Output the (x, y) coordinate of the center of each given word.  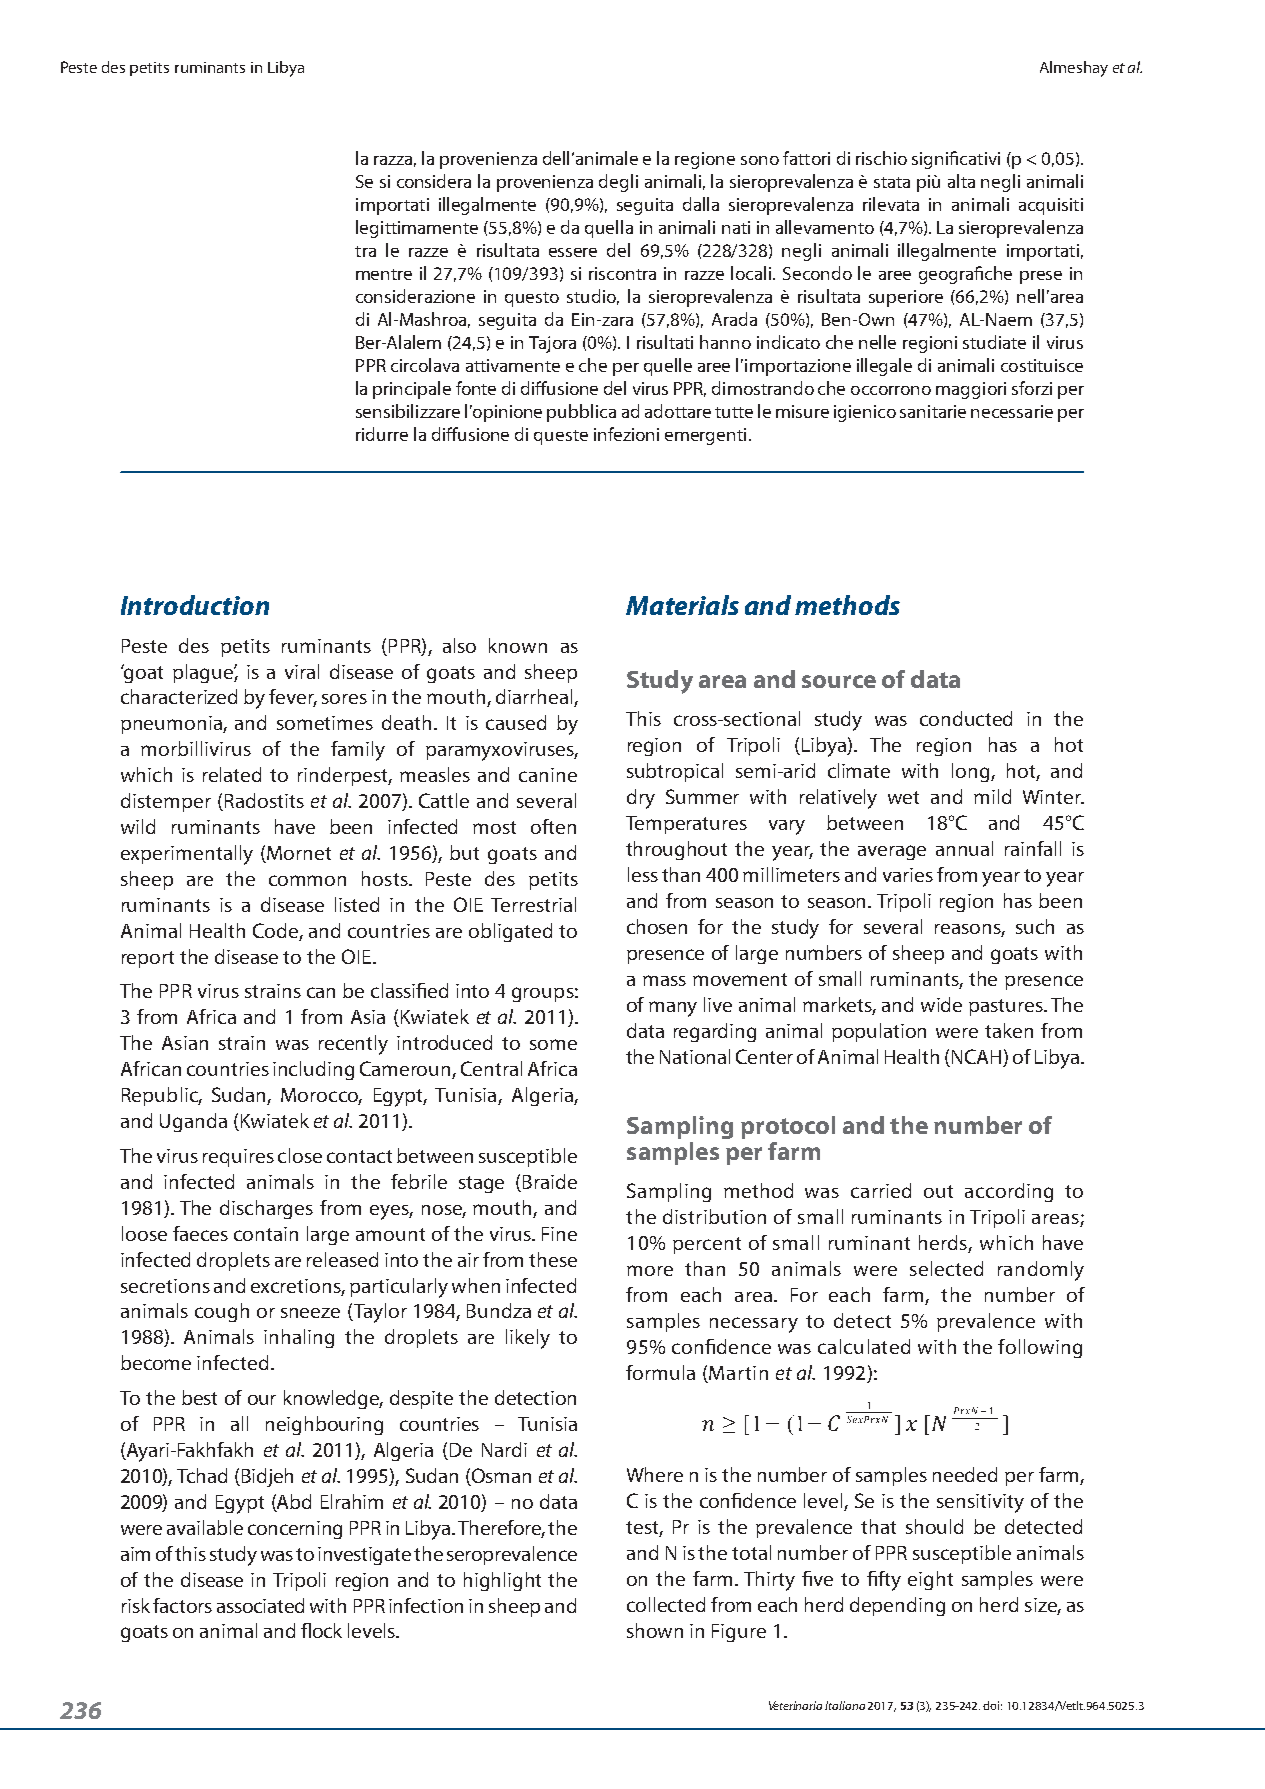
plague (204, 673)
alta (961, 181)
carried (881, 1190)
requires (238, 1158)
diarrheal (535, 698)
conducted (966, 718)
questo (532, 299)
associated (260, 1605)
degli (618, 183)
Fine (559, 1234)
